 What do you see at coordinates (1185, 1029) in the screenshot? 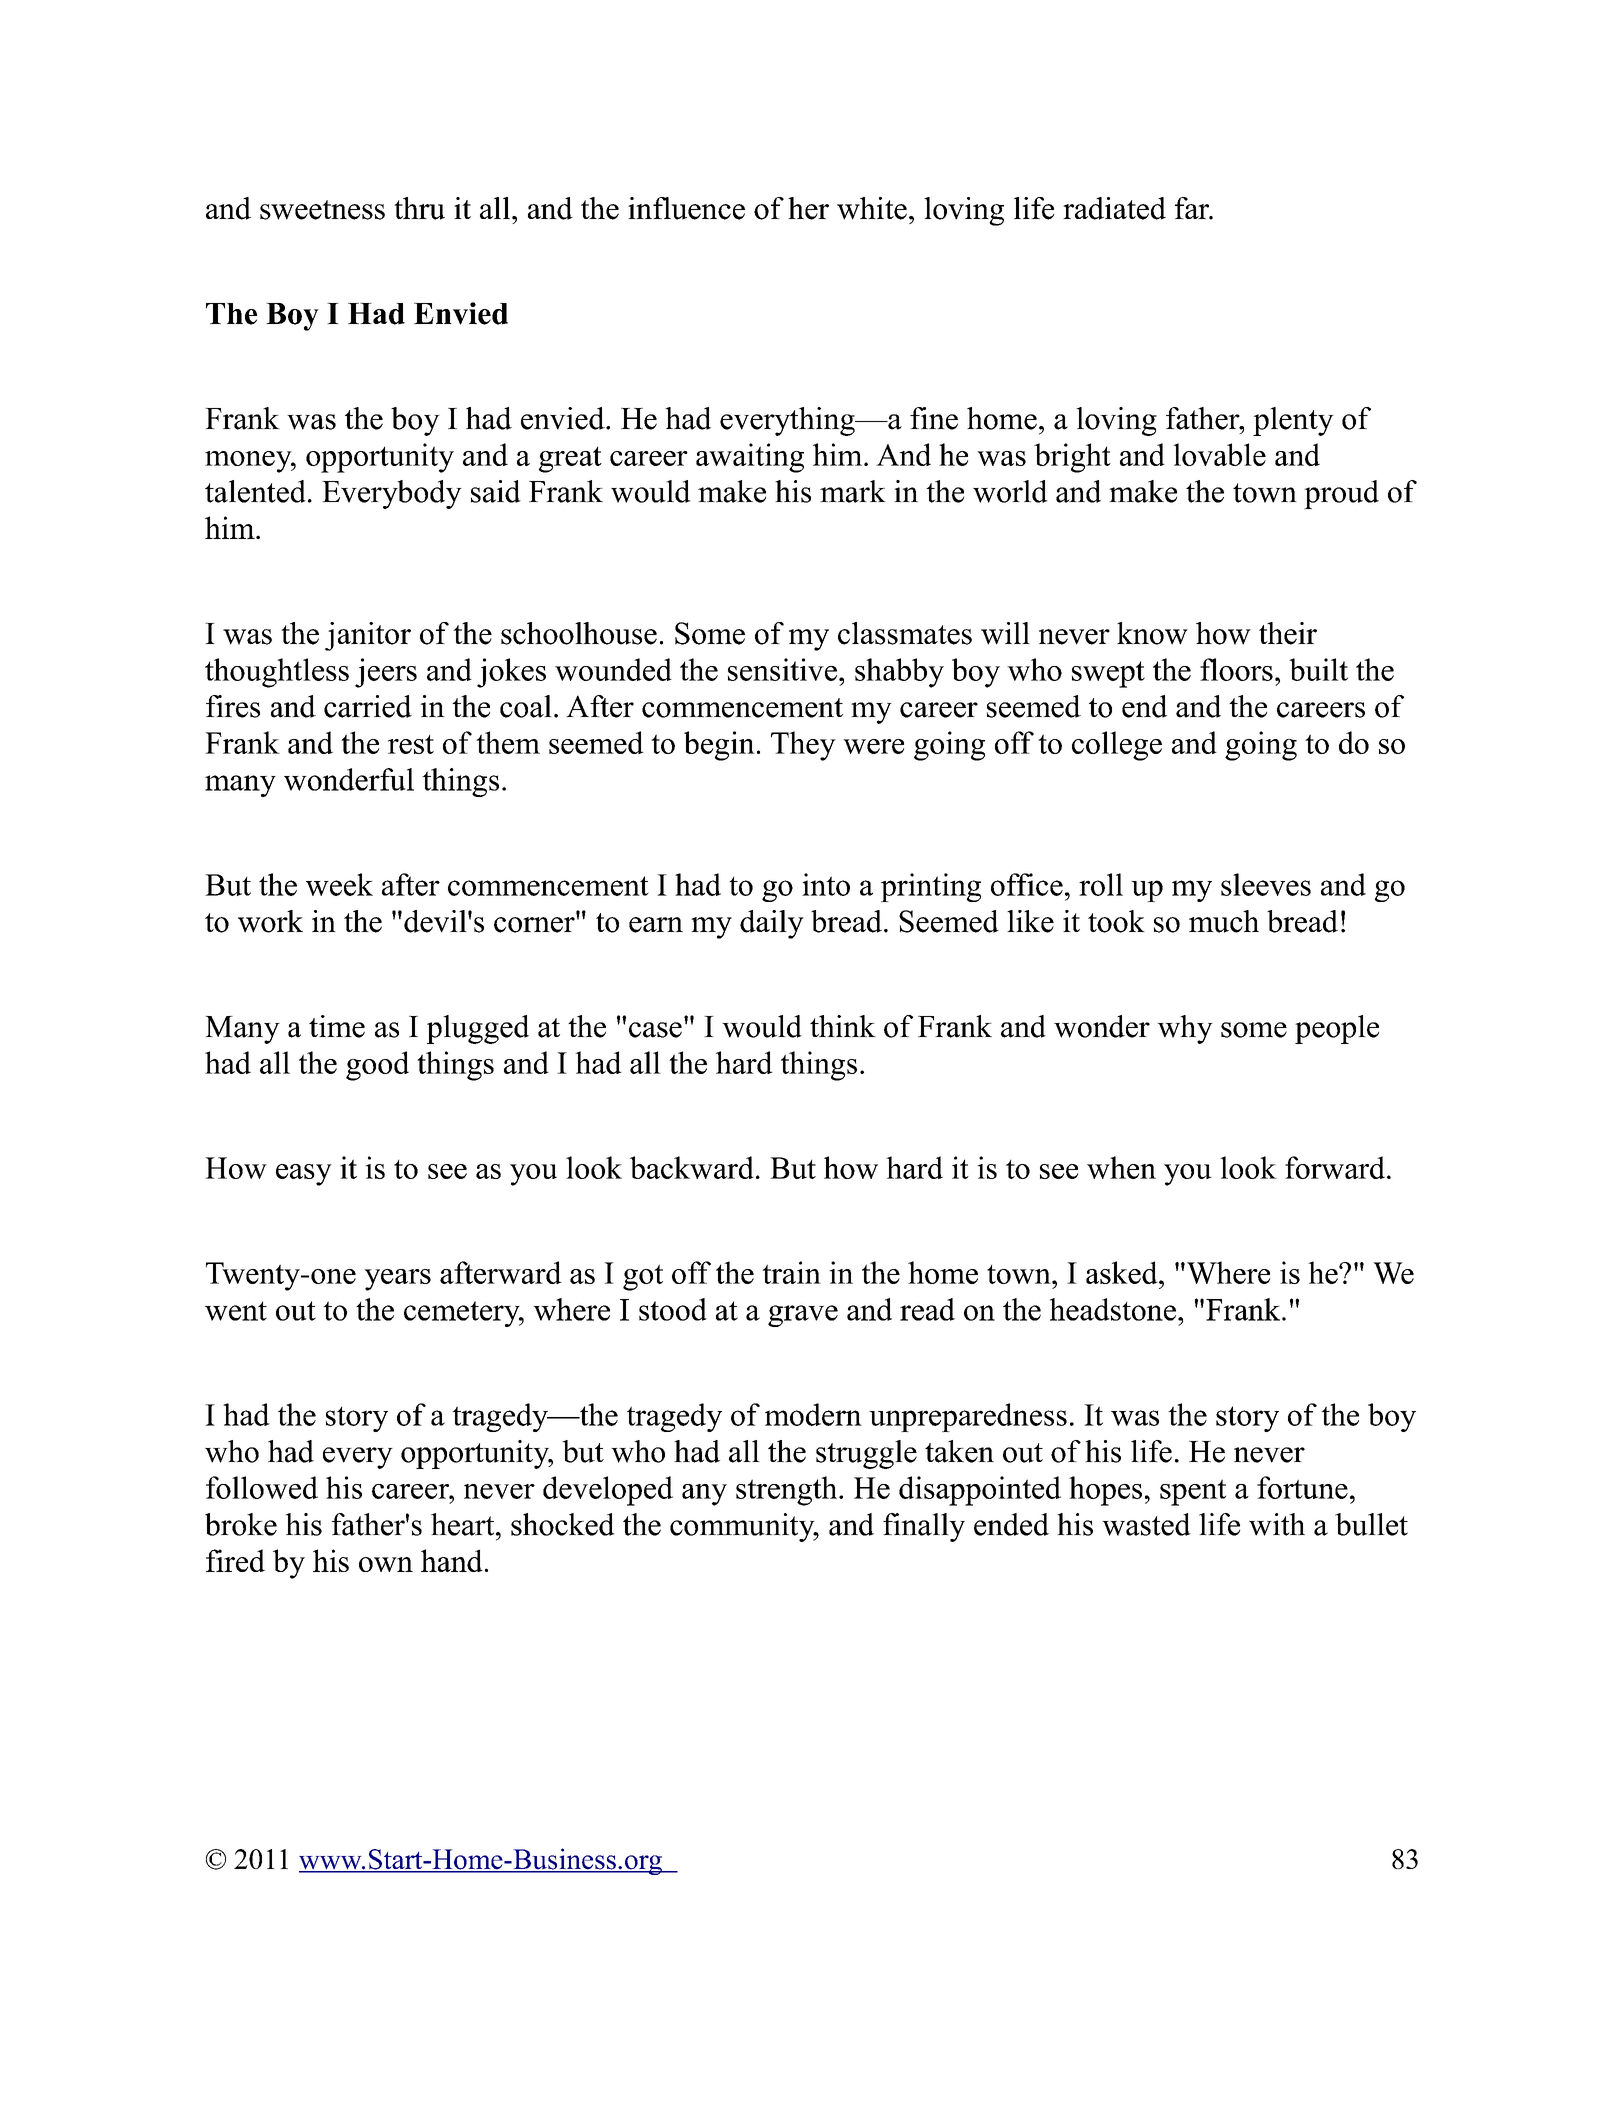
I see `why` at bounding box center [1185, 1029].
